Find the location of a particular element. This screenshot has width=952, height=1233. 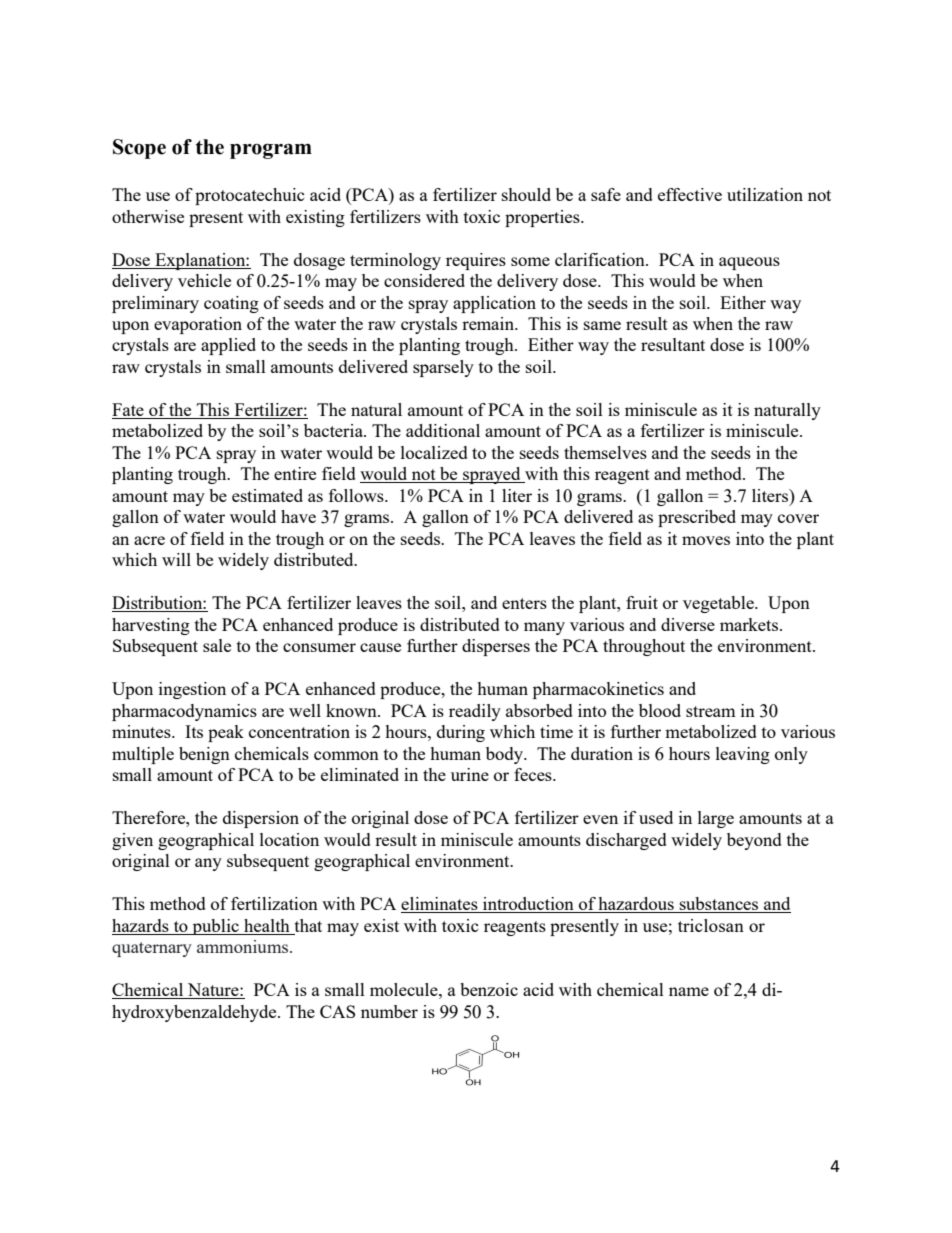

enters is located at coordinates (524, 603).
